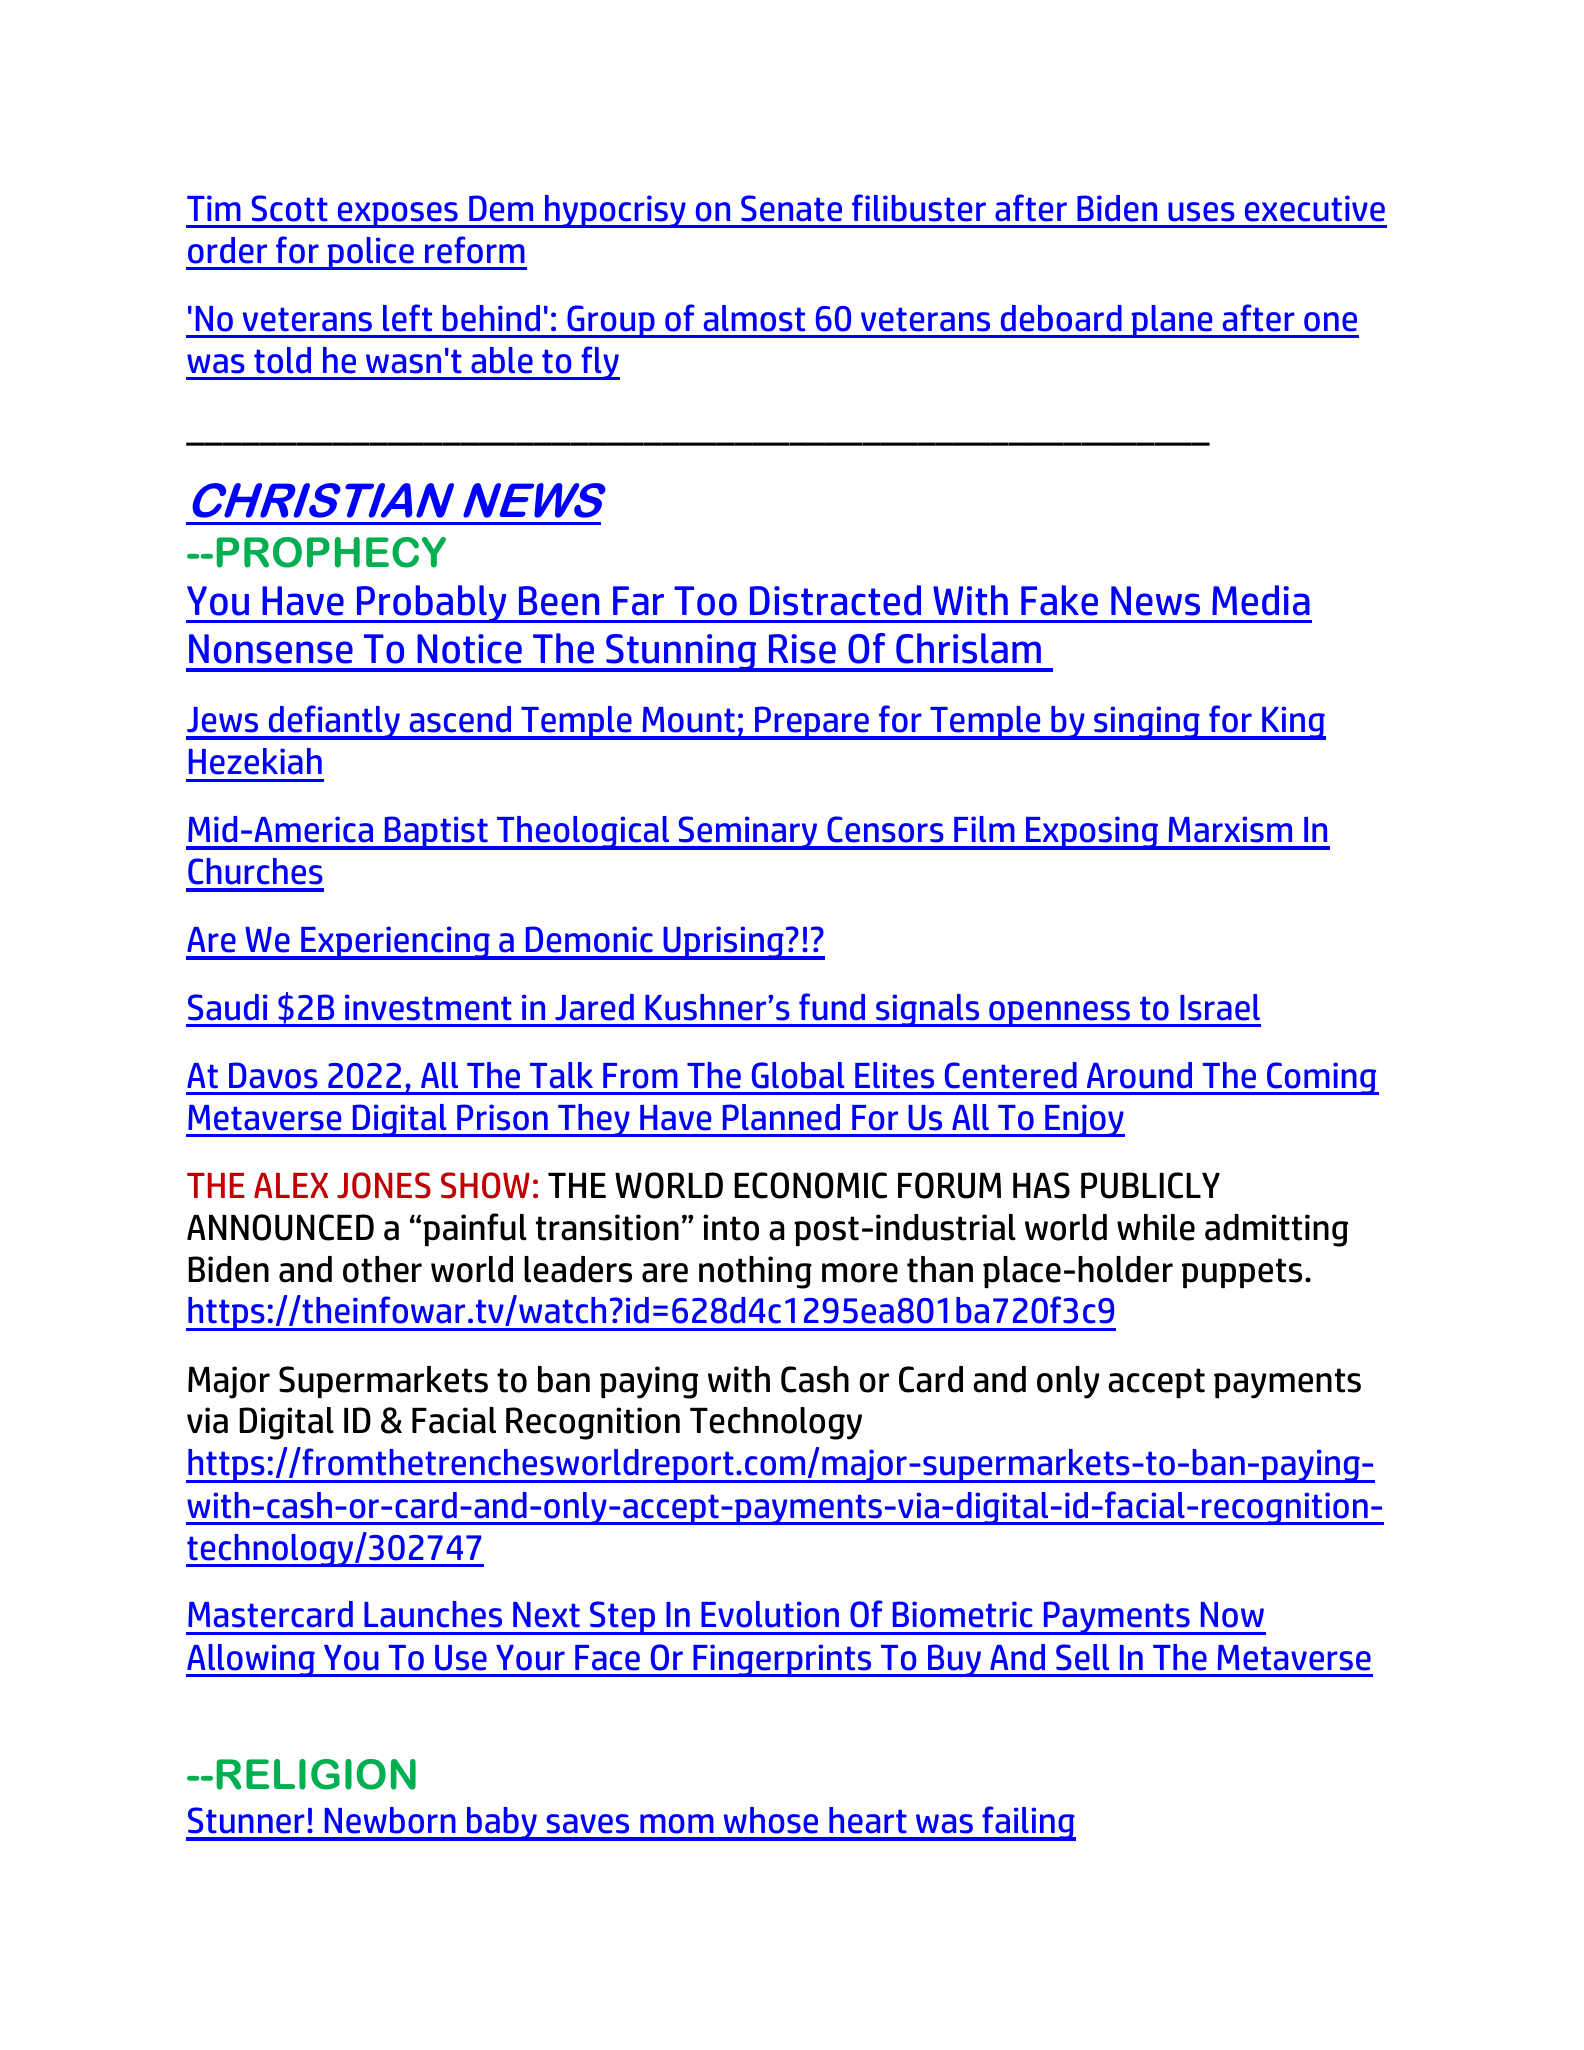 The width and height of the screenshot is (1584, 2050). I want to click on fund, so click(832, 1007).
